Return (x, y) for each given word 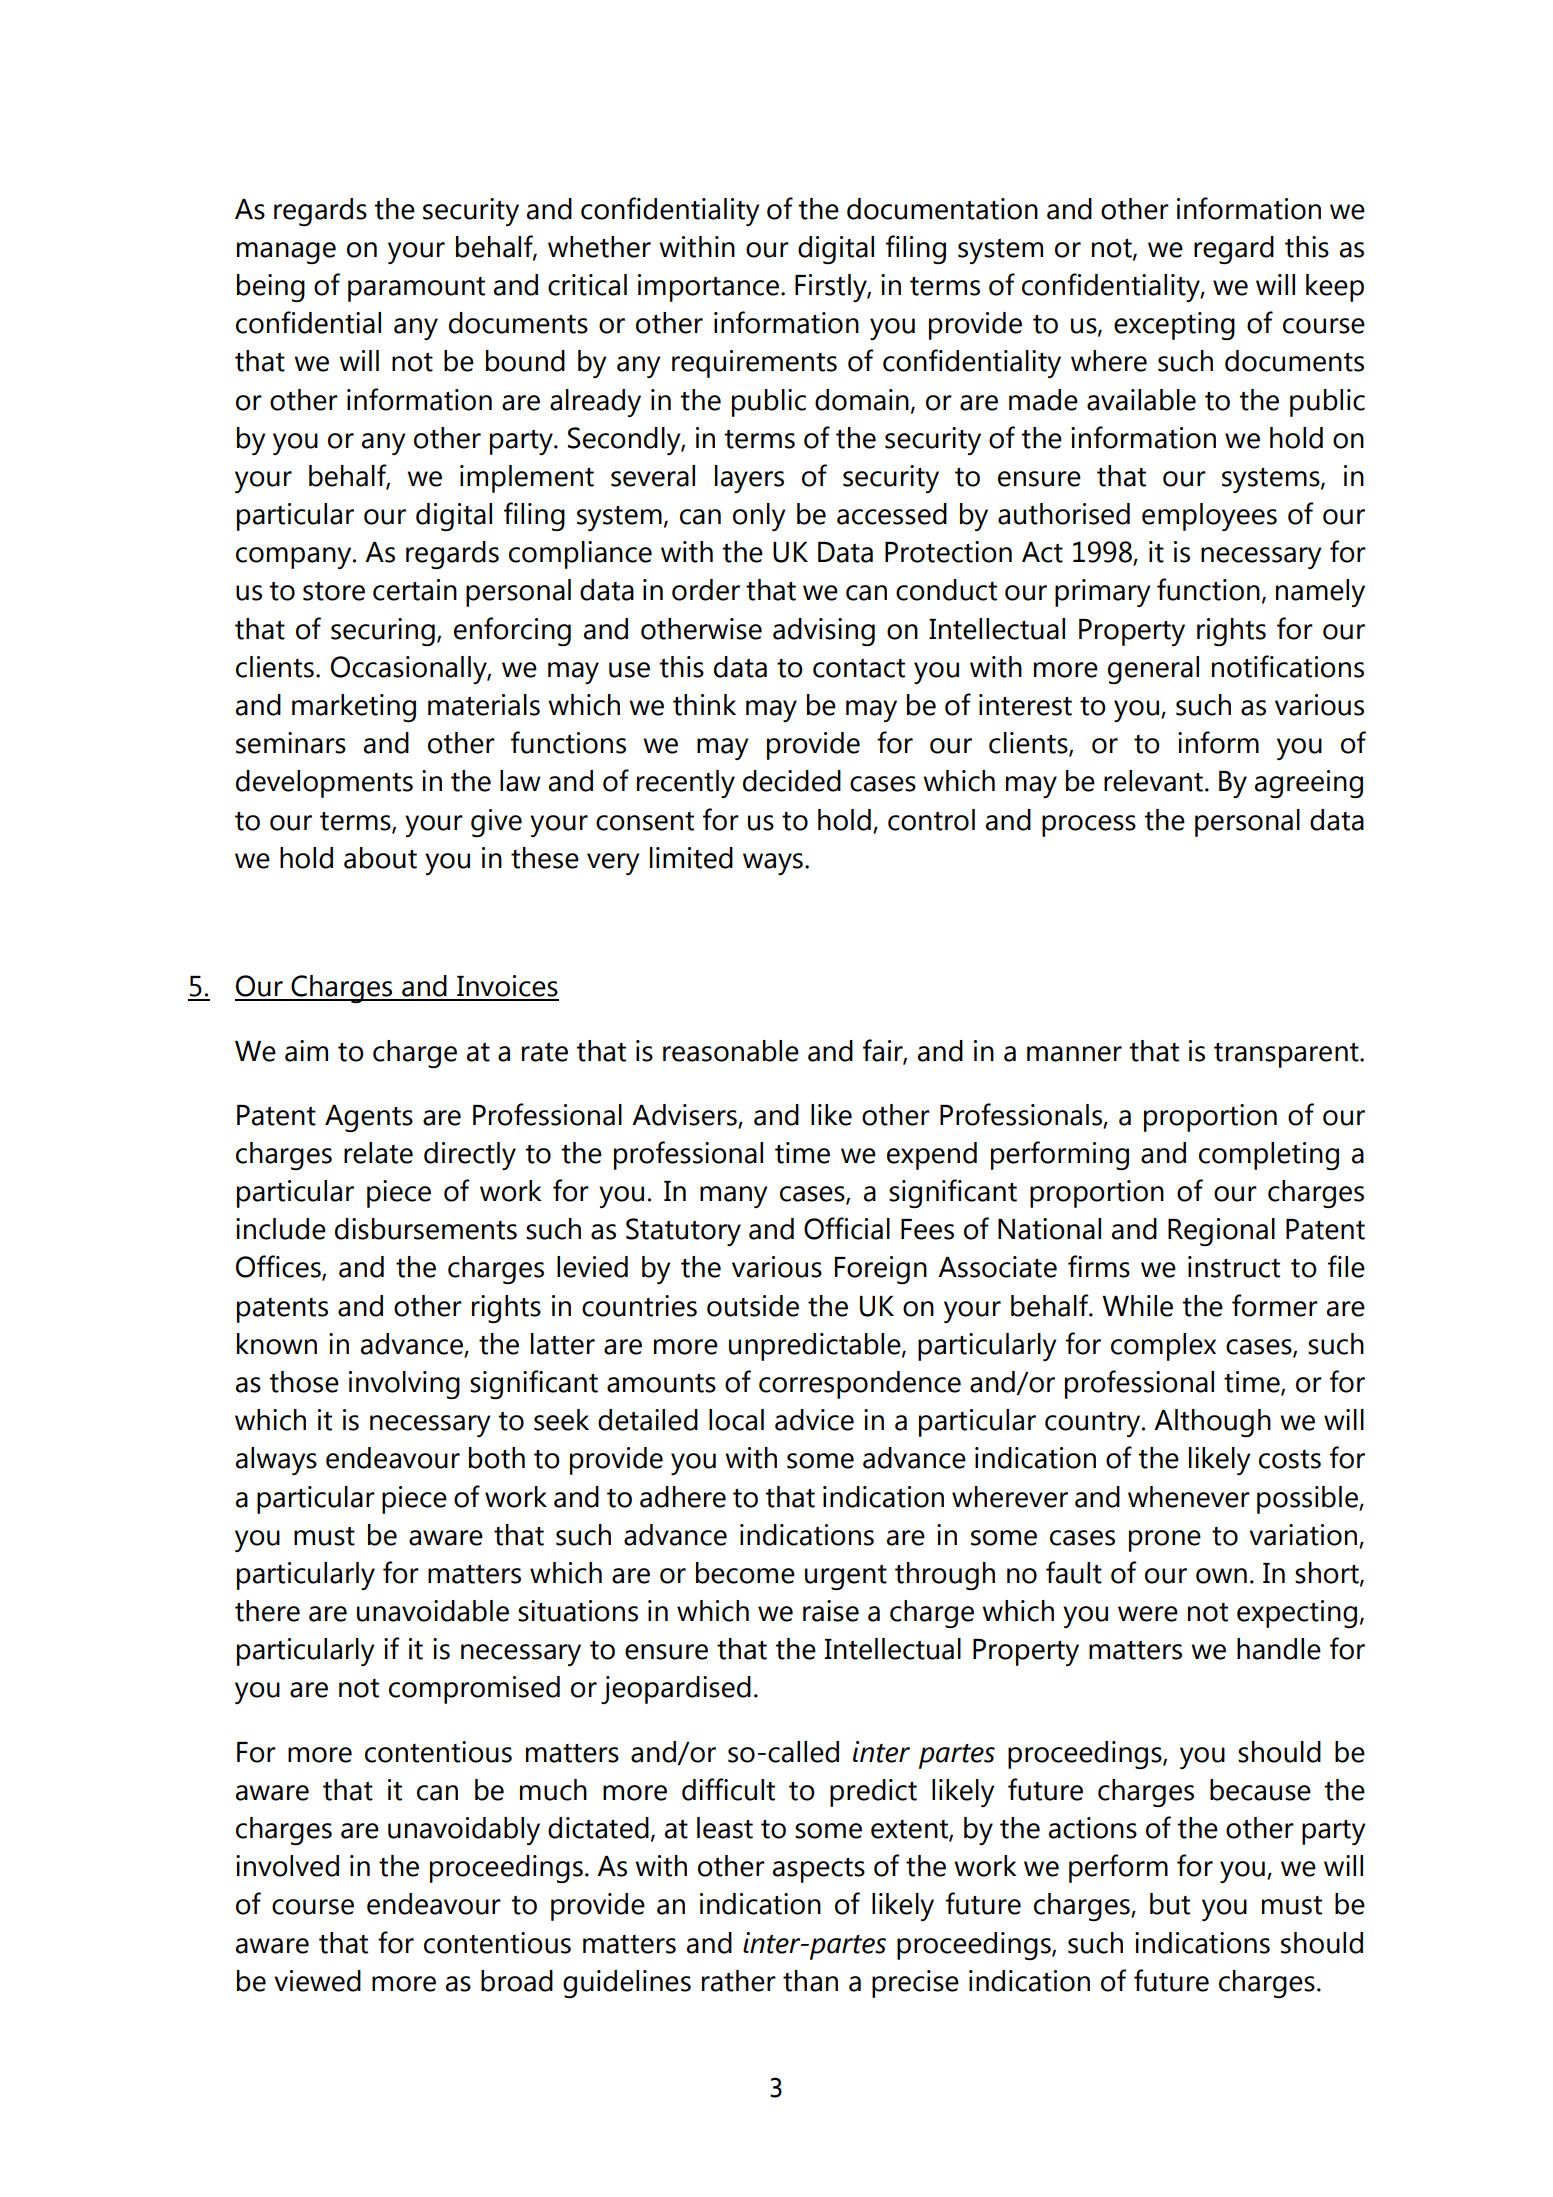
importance (710, 288)
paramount (416, 289)
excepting (1174, 326)
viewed (317, 1981)
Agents (369, 1118)
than (810, 1981)
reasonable (731, 1051)
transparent (1287, 1055)
